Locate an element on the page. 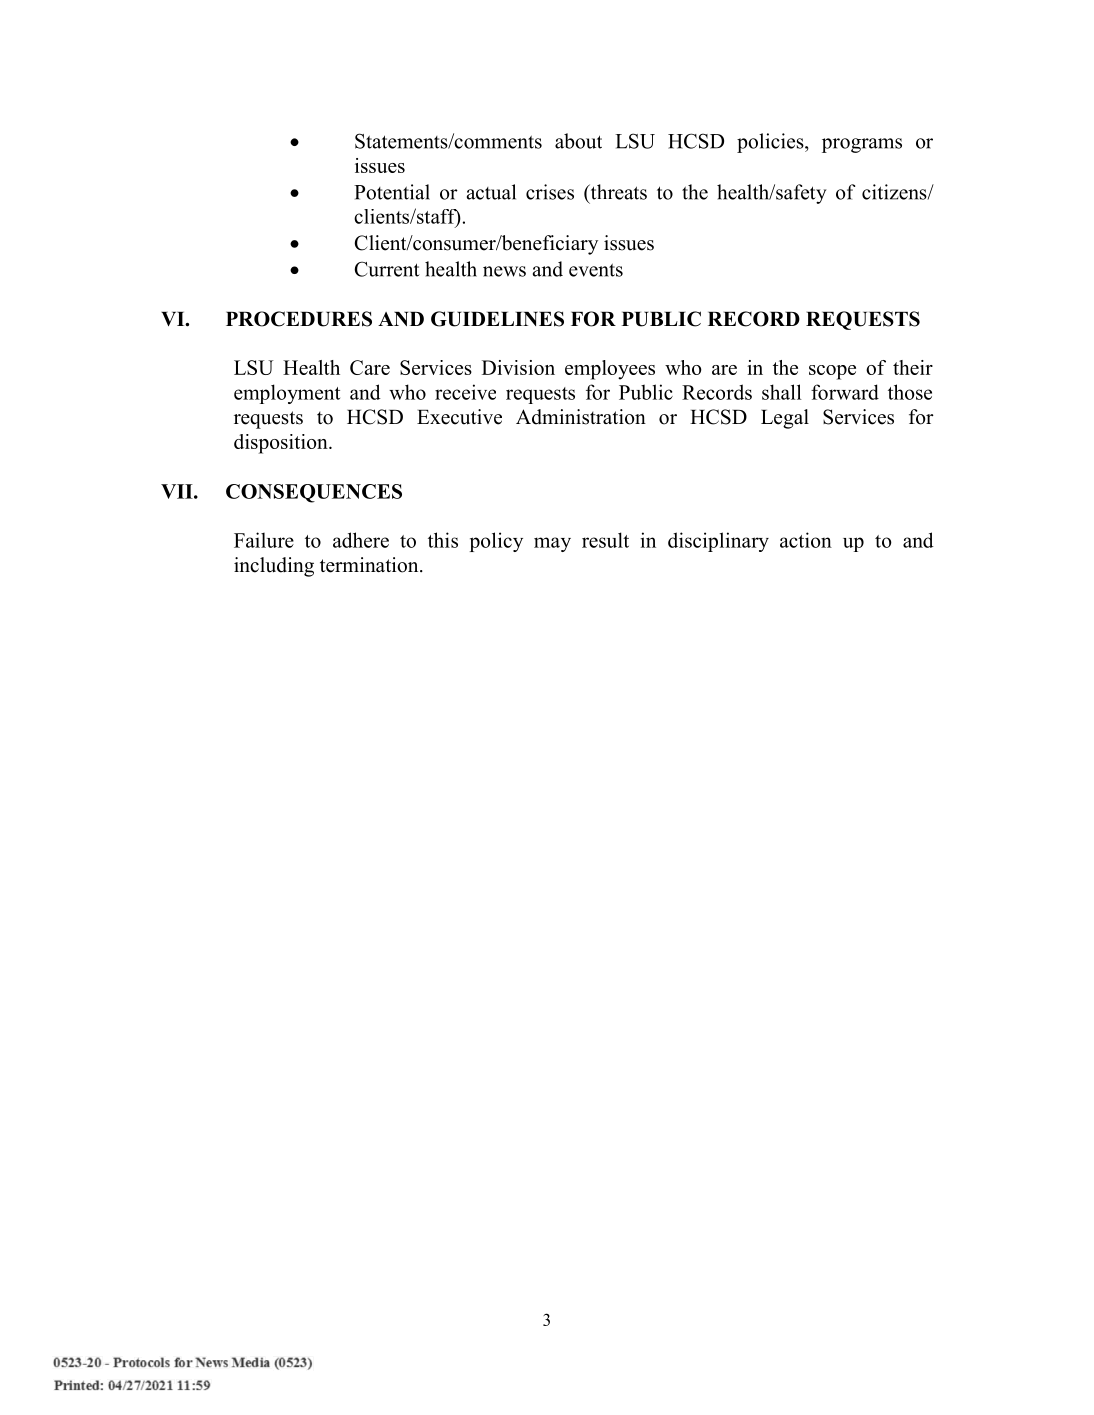 The image size is (1094, 1415). their is located at coordinates (913, 367).
